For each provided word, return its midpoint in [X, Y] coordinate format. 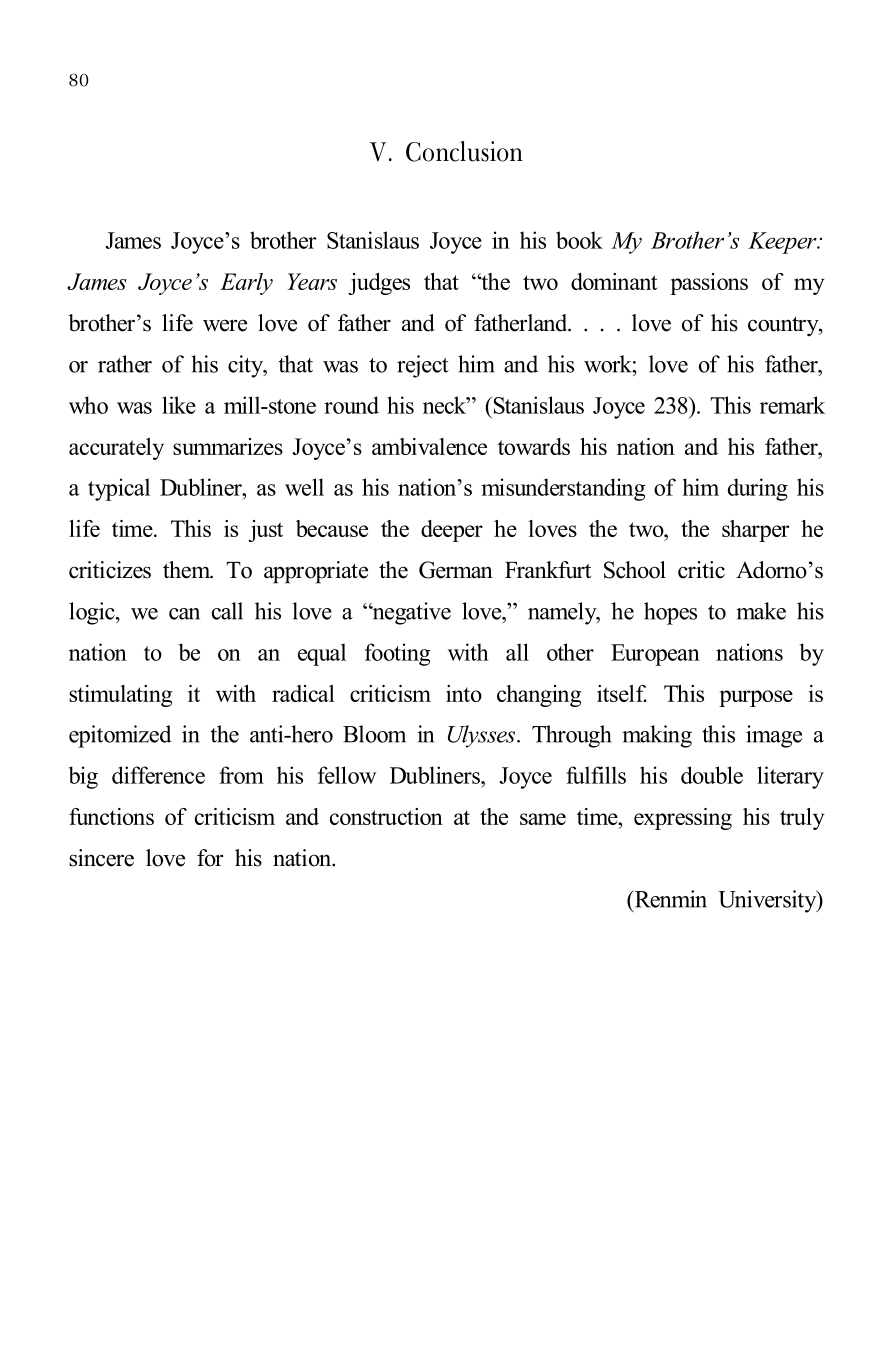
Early [246, 284]
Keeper [783, 243]
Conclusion [464, 151]
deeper [452, 531]
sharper [755, 531]
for [210, 858]
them [188, 570]
